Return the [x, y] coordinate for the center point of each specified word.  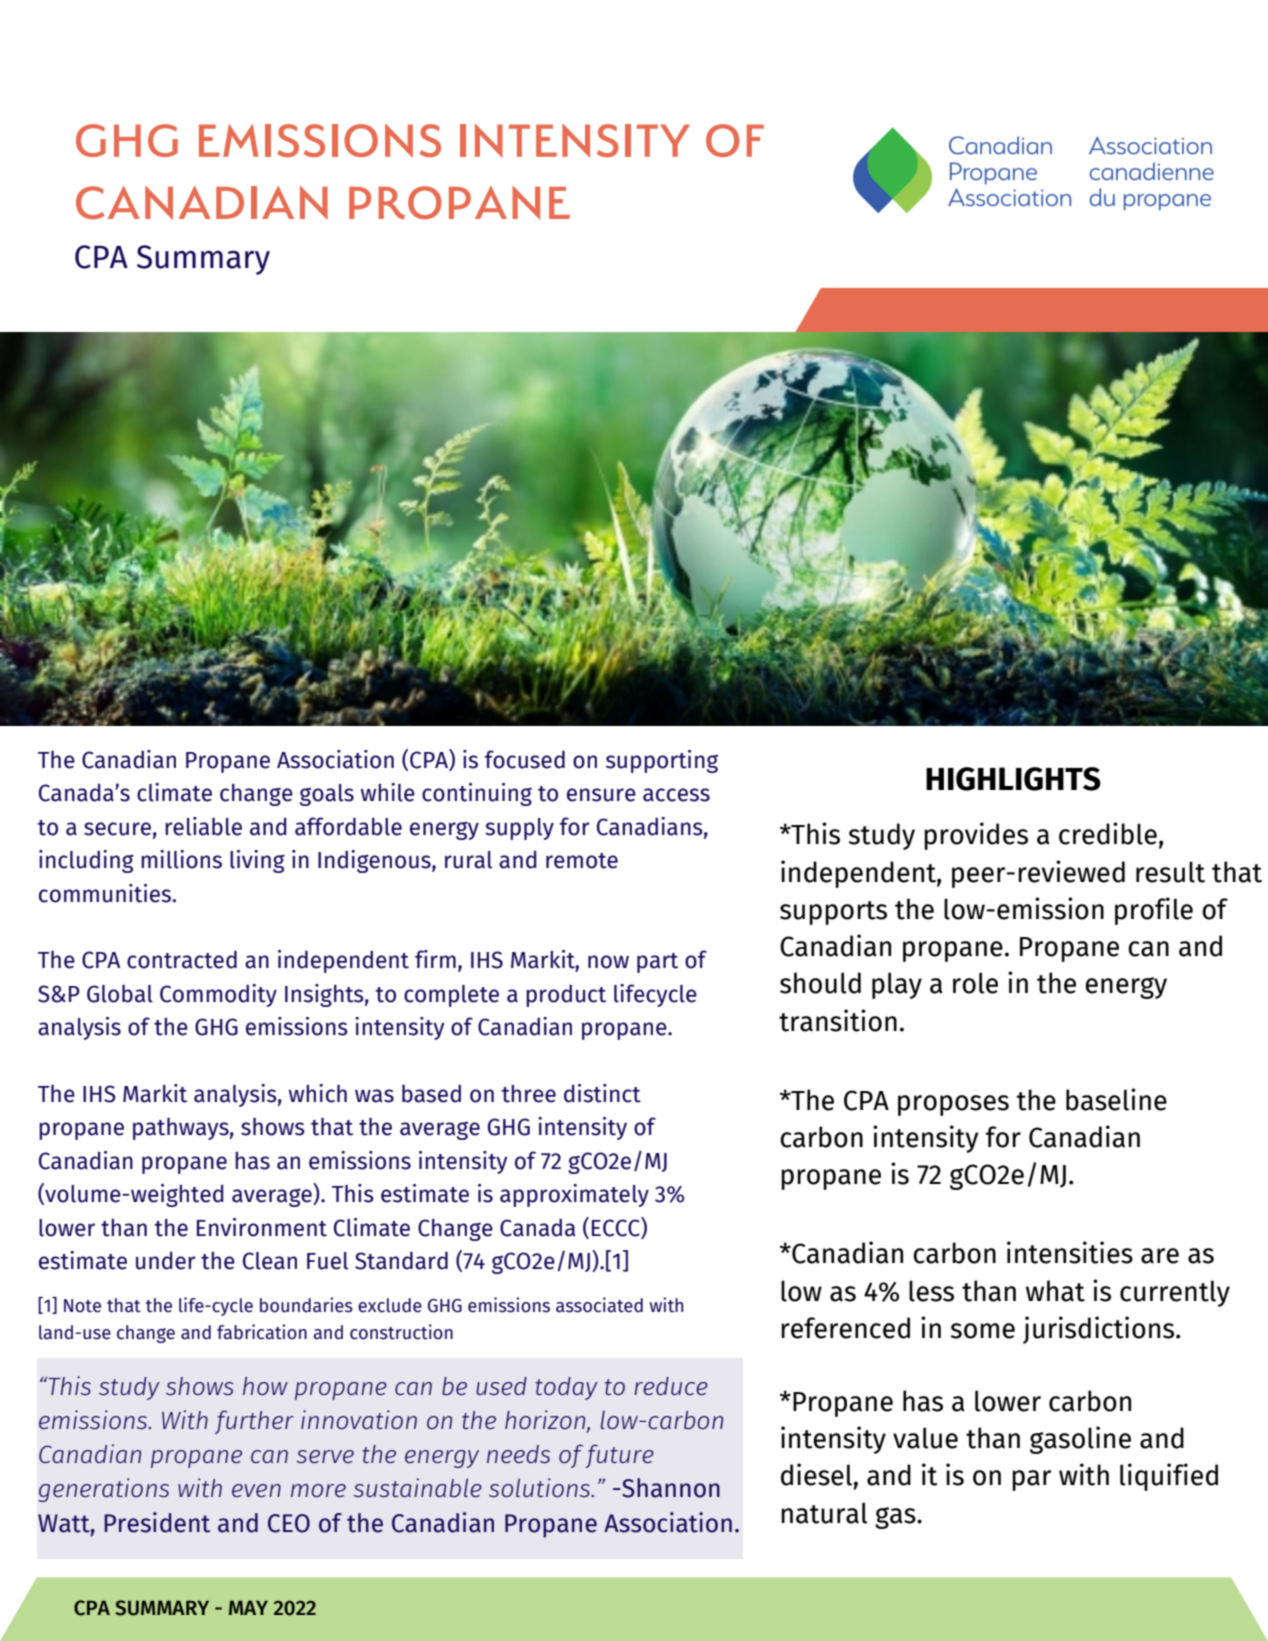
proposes [953, 1105]
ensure [601, 795]
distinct [602, 1093]
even [256, 1490]
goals [327, 795]
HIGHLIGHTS [1013, 779]
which [318, 1093]
